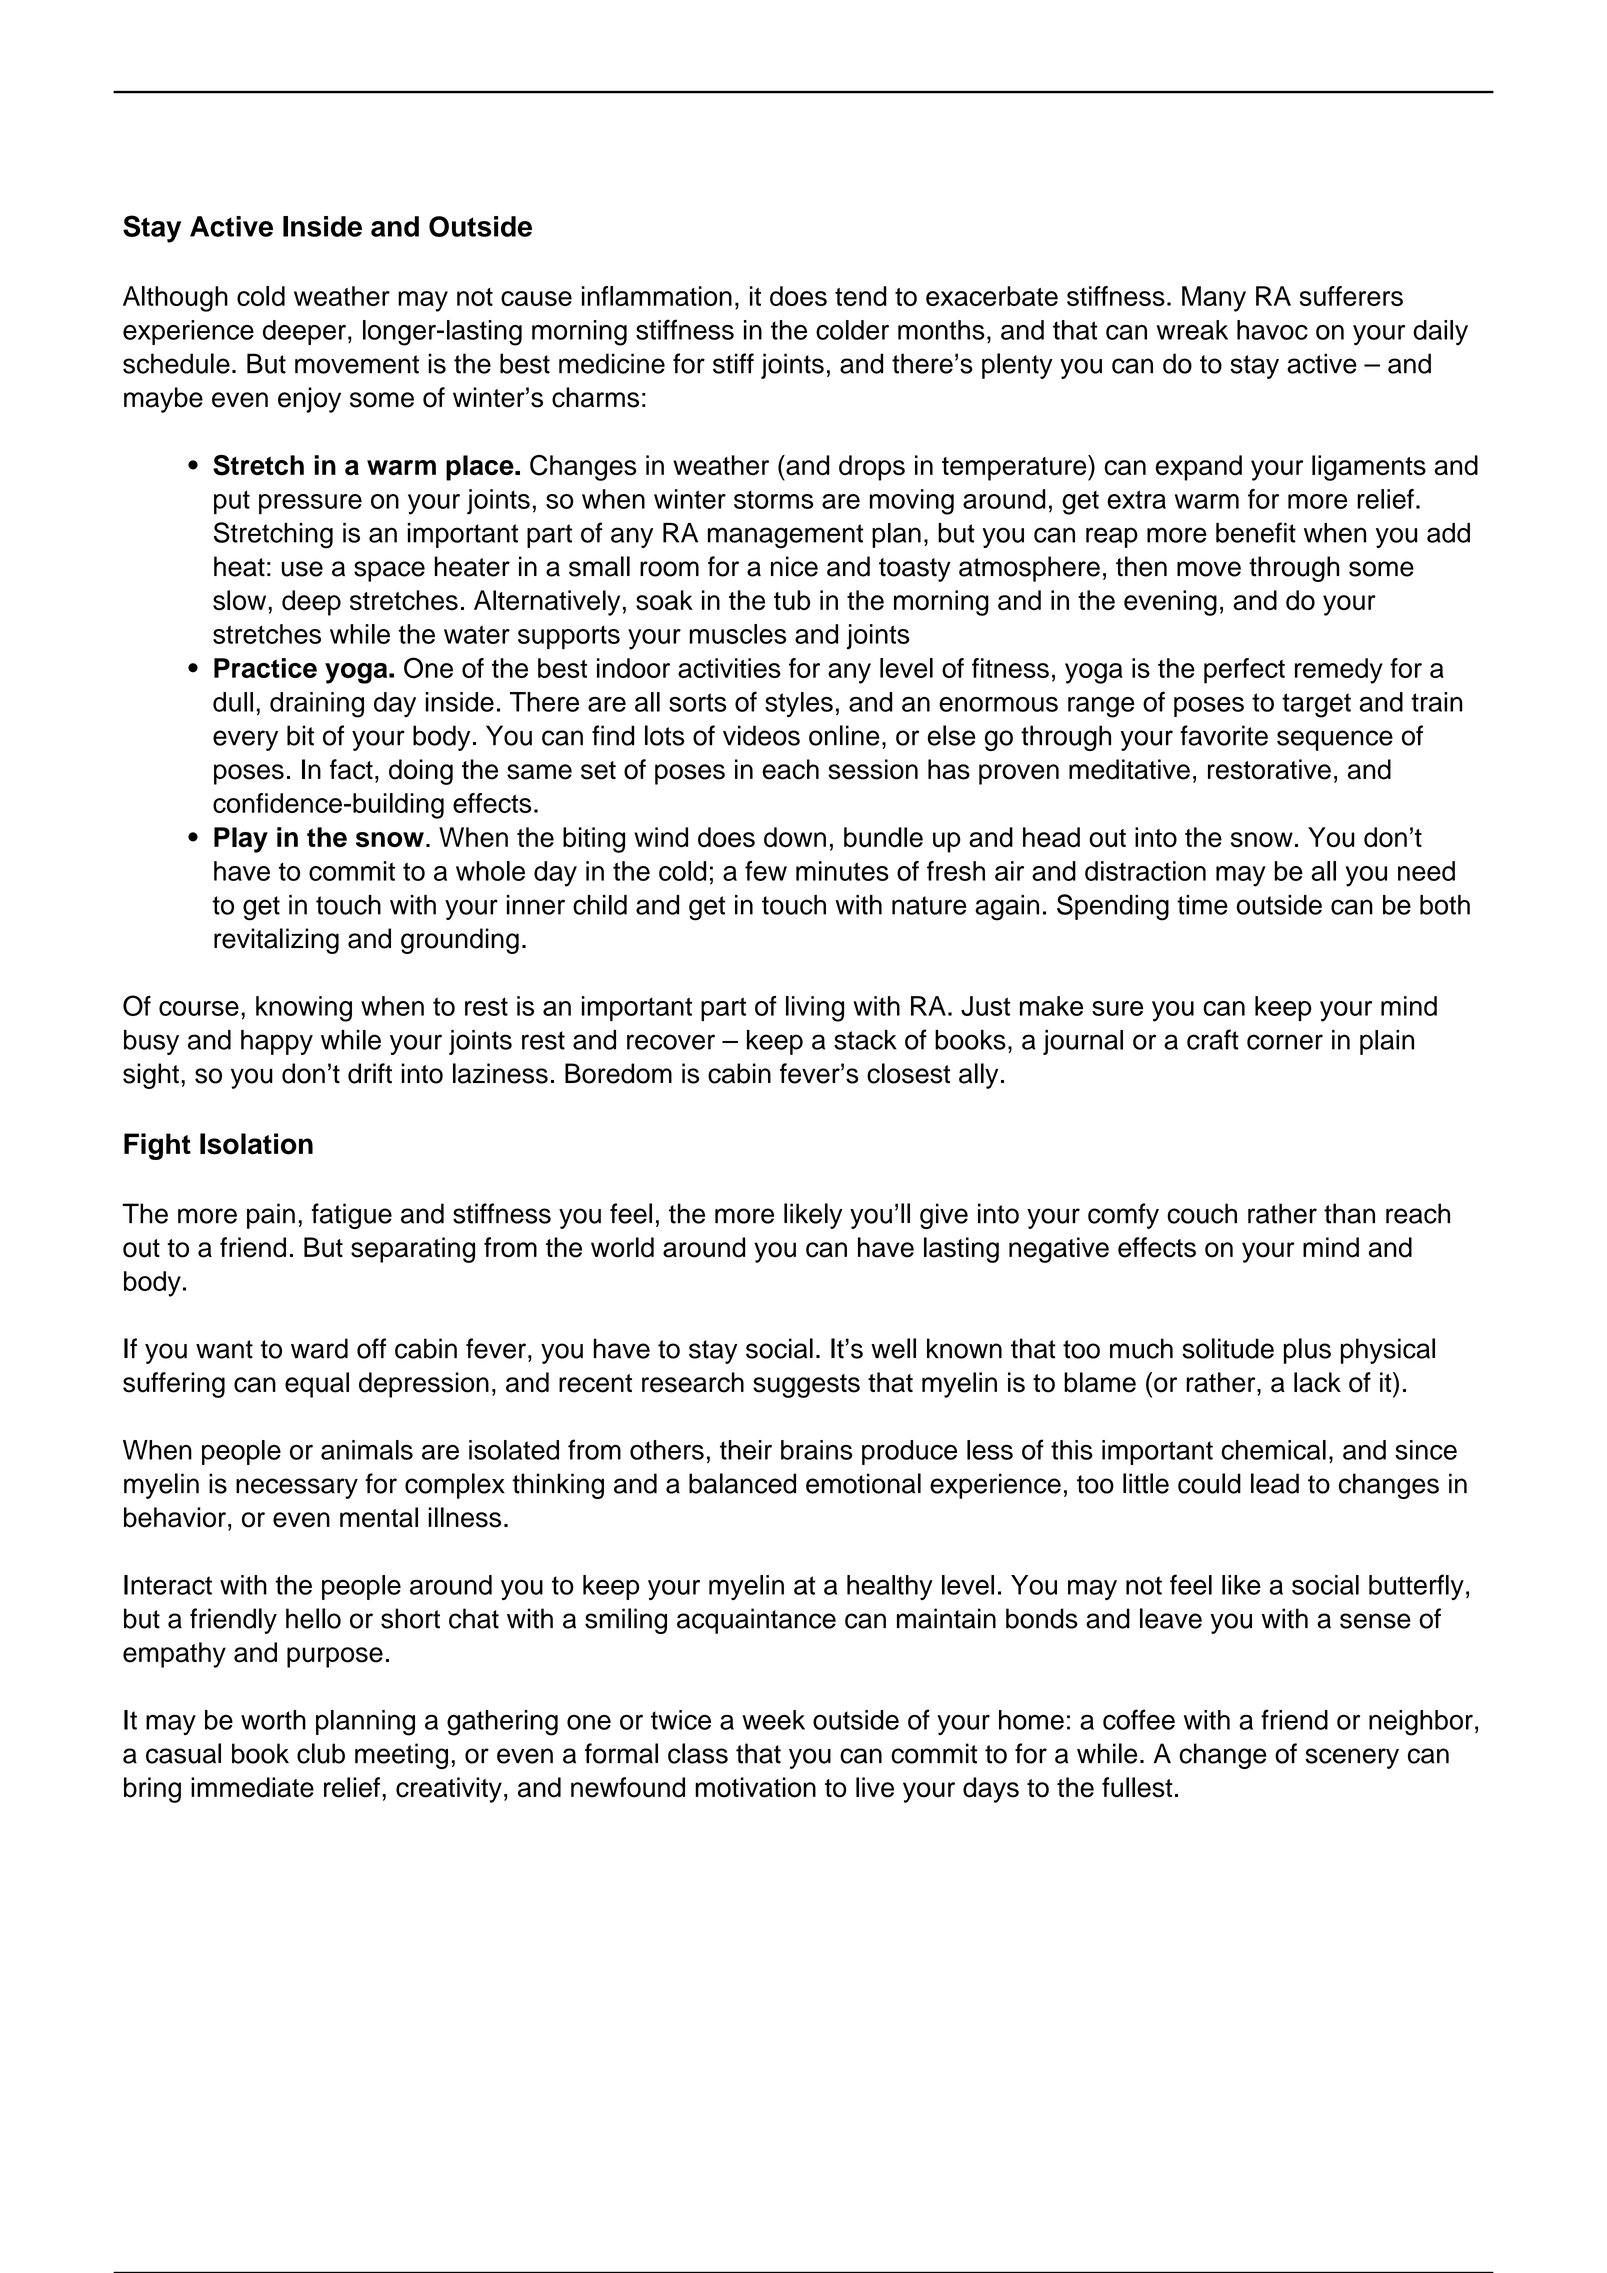  I want to click on week, so click(773, 1720).
